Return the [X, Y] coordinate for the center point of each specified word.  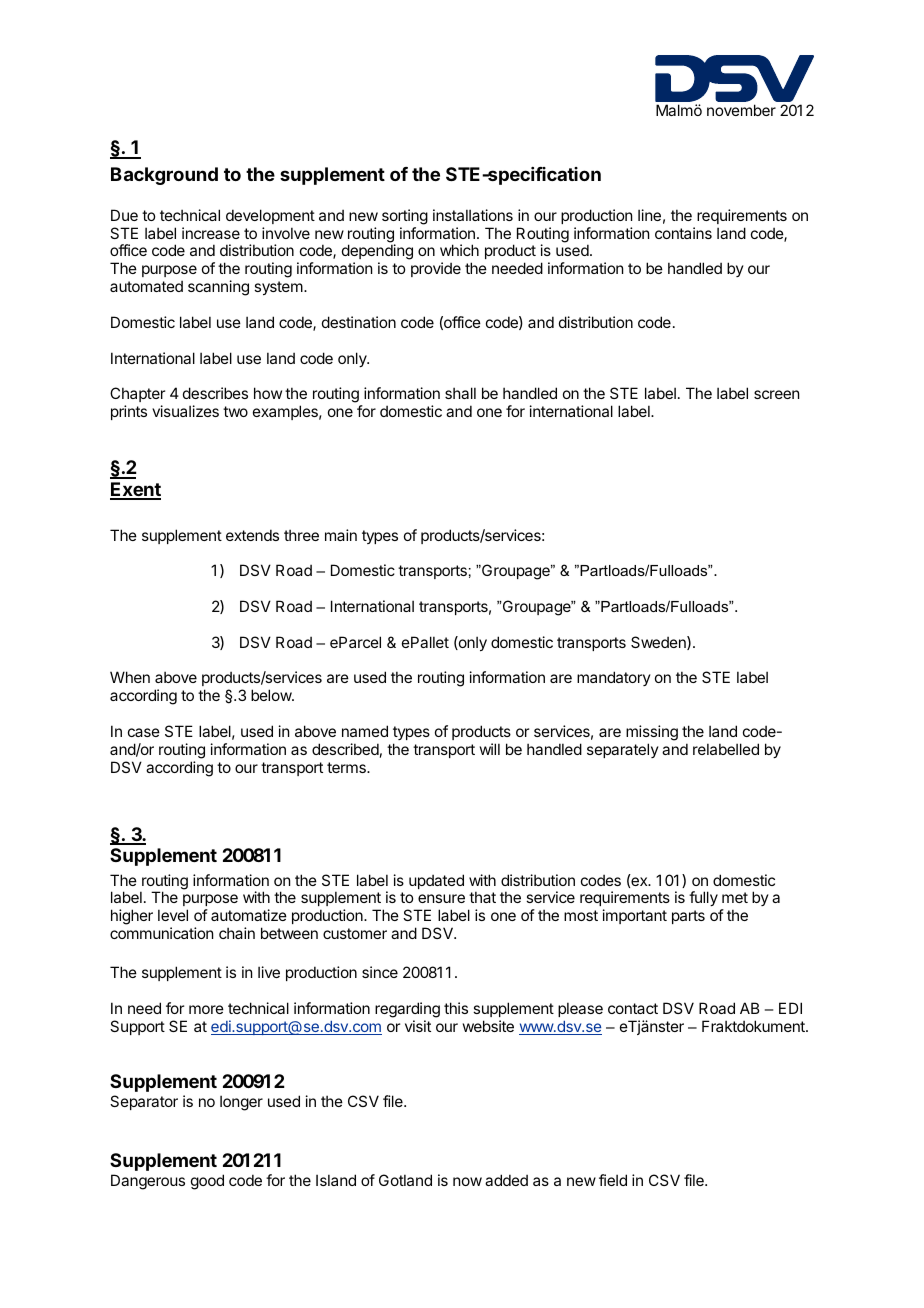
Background [164, 176]
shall [460, 393]
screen [776, 394]
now [467, 1181]
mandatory [614, 678]
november [741, 110]
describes [215, 393]
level [173, 915]
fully [703, 898]
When [130, 677]
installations [473, 215]
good [207, 1182]
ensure [441, 898]
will [490, 749]
